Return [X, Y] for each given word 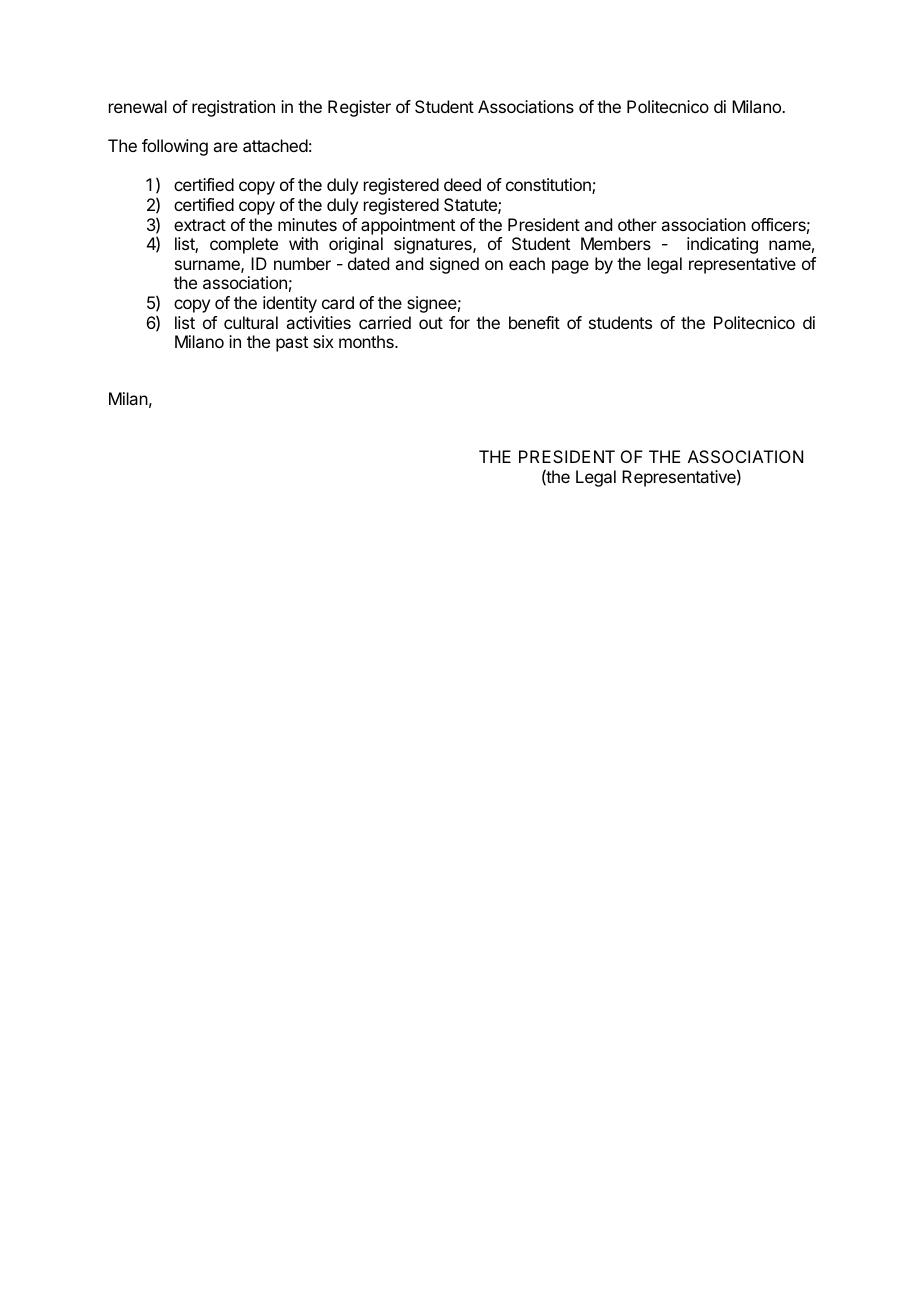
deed [462, 184]
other [637, 224]
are [225, 147]
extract [200, 225]
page [570, 267]
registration [233, 108]
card [338, 302]
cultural [251, 322]
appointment [408, 226]
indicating [722, 245]
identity [290, 304]
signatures [434, 245]
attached [275, 145]
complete [244, 245]
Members [616, 243]
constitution [549, 186]
